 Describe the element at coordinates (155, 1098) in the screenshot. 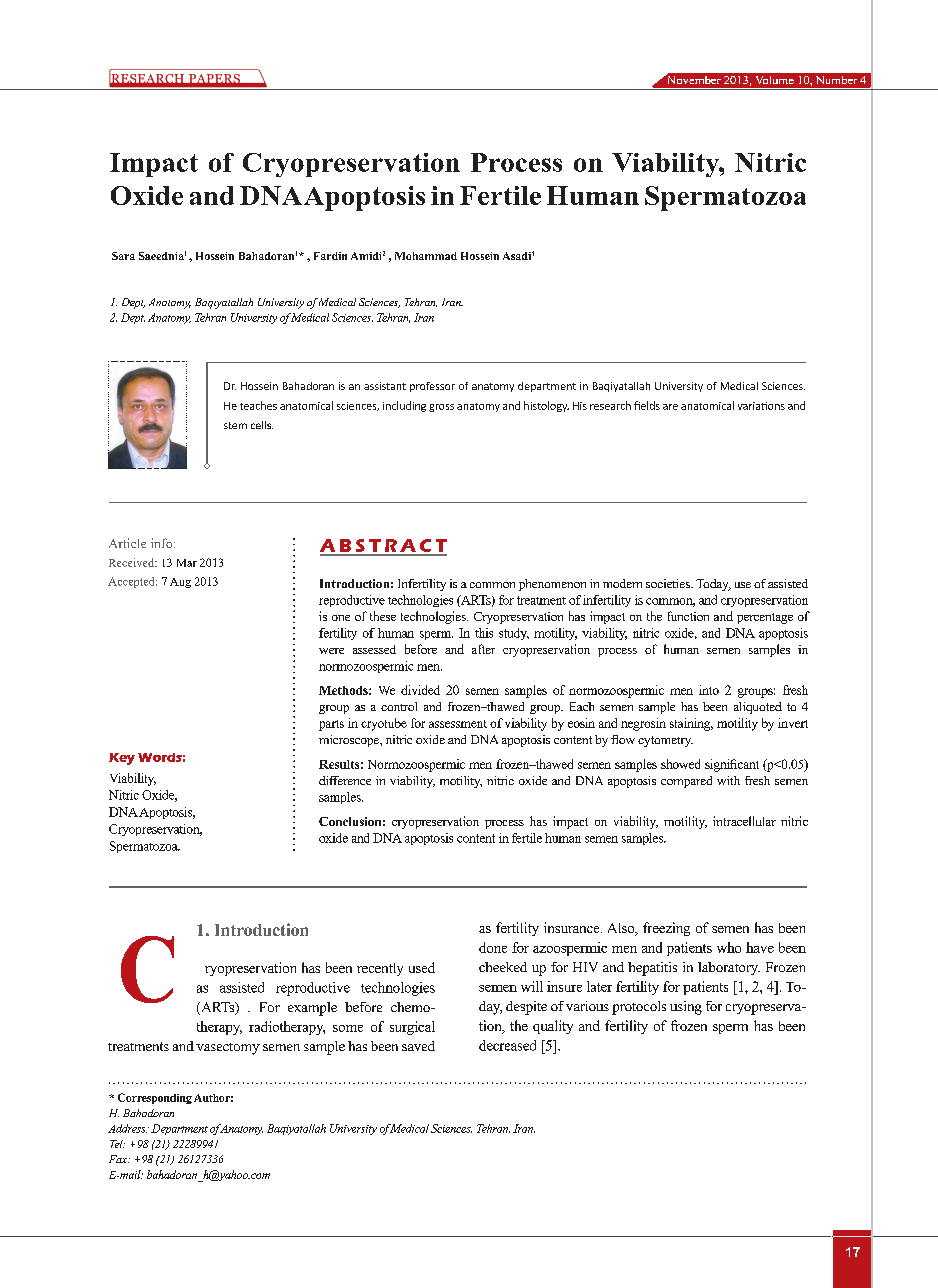

I see `Corresponding` at that location.
